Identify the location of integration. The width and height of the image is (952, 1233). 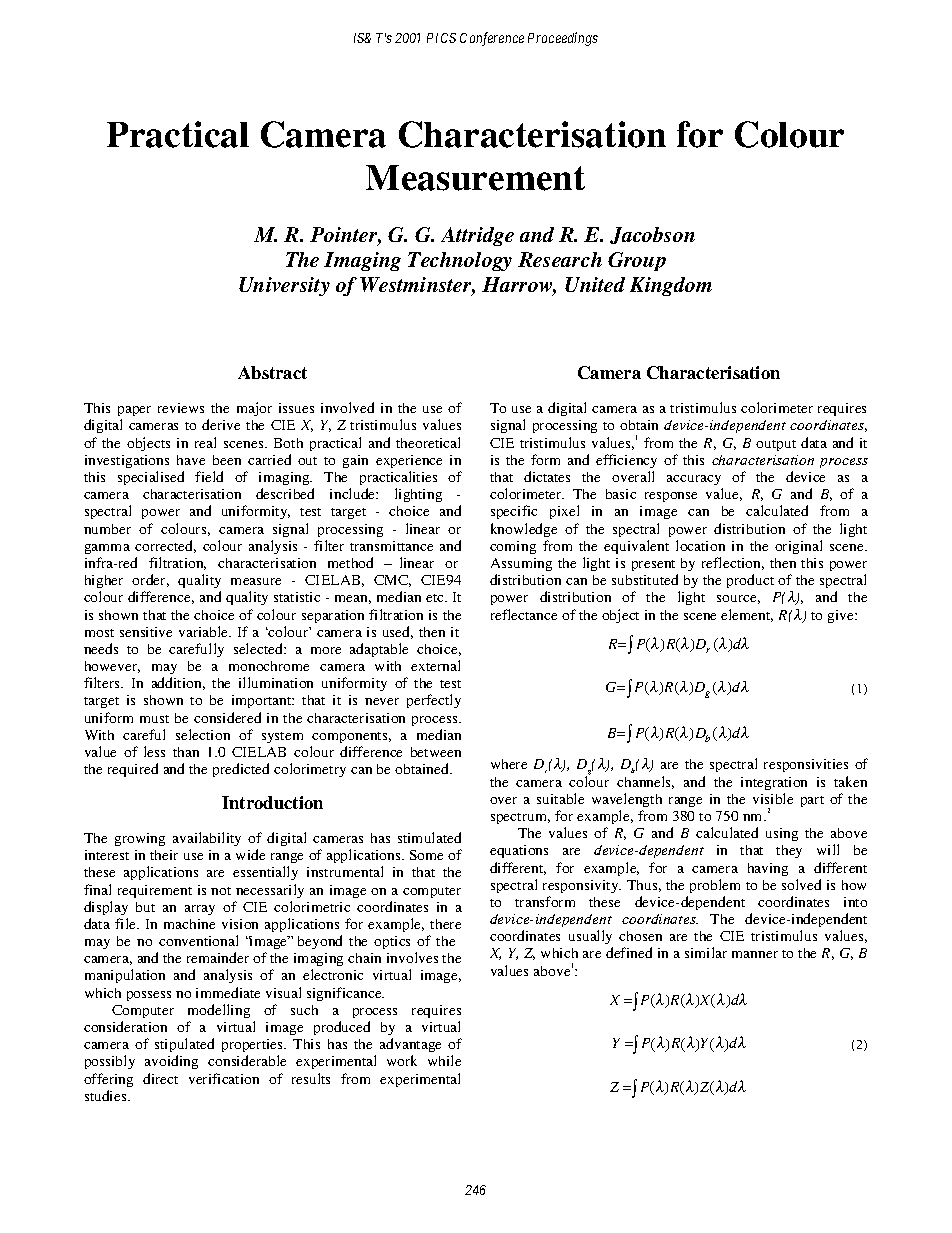
(774, 783).
